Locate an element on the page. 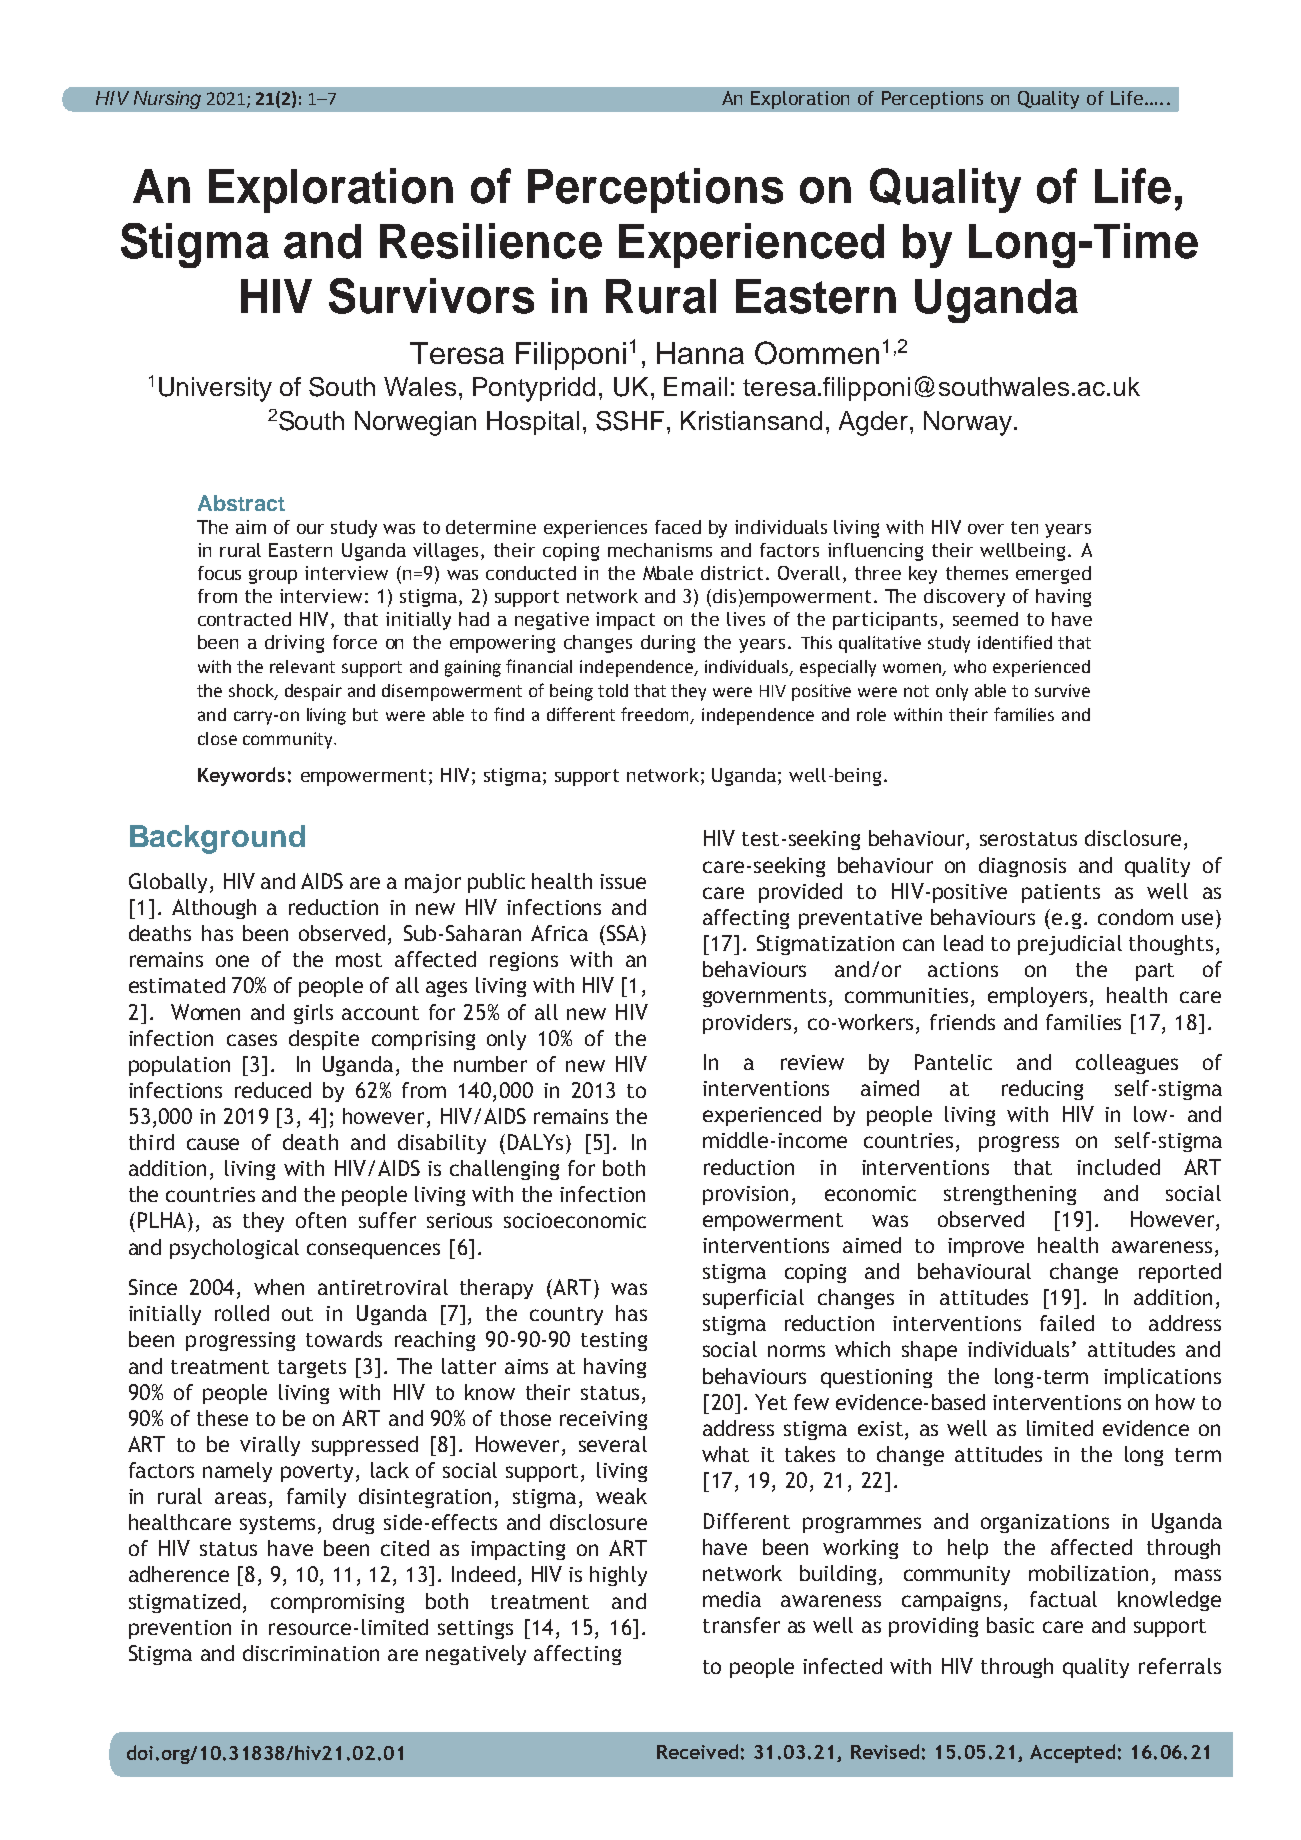 This page has height=1840, width=1301. Resilience is located at coordinates (491, 241).
